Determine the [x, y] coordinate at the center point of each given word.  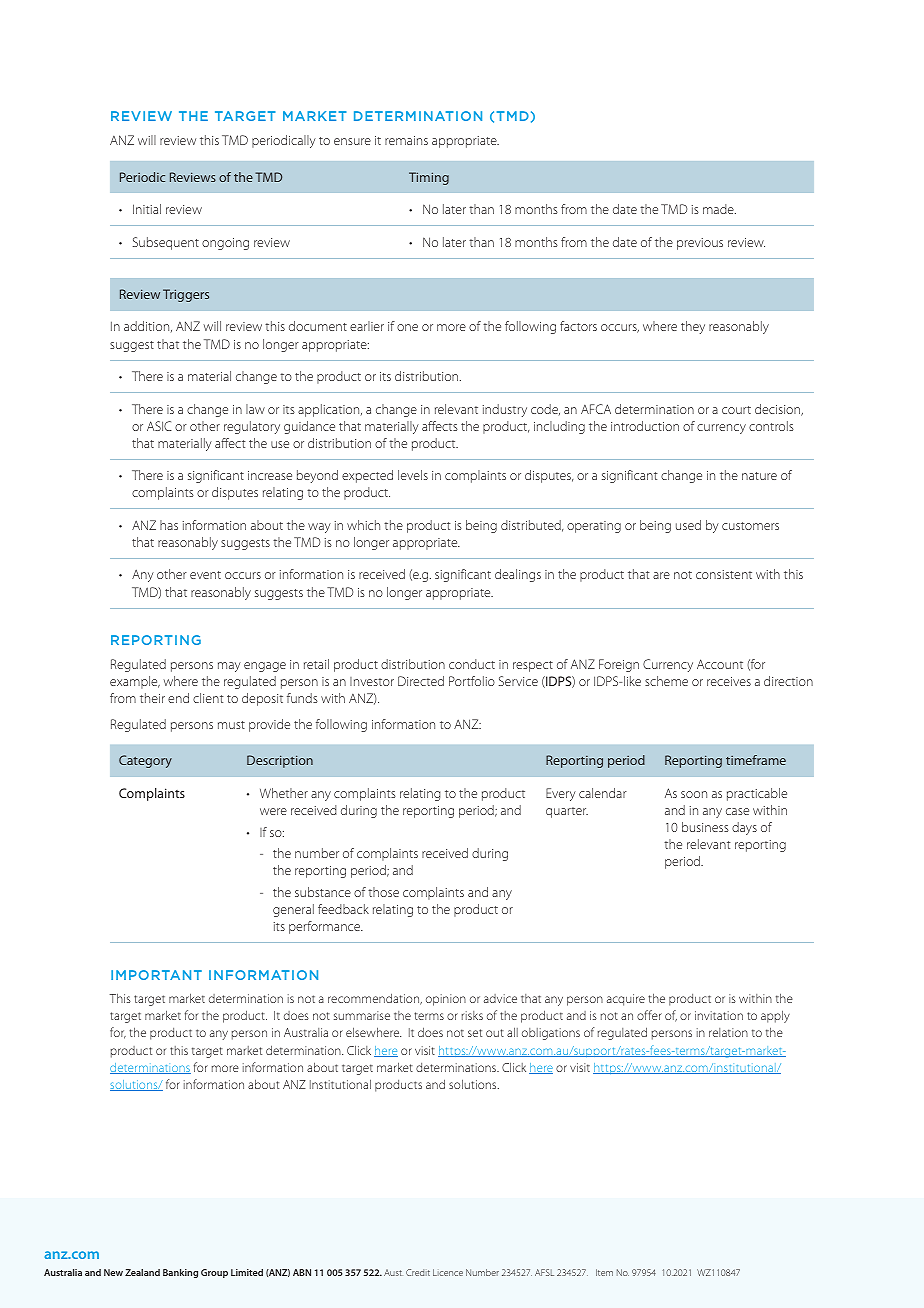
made [719, 209]
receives [729, 681]
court [736, 410]
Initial [147, 209]
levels [413, 475]
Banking [180, 1273]
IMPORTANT [156, 975]
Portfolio [472, 681]
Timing [429, 178]
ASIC [159, 426]
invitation [719, 1015]
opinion [446, 1000]
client [208, 698]
